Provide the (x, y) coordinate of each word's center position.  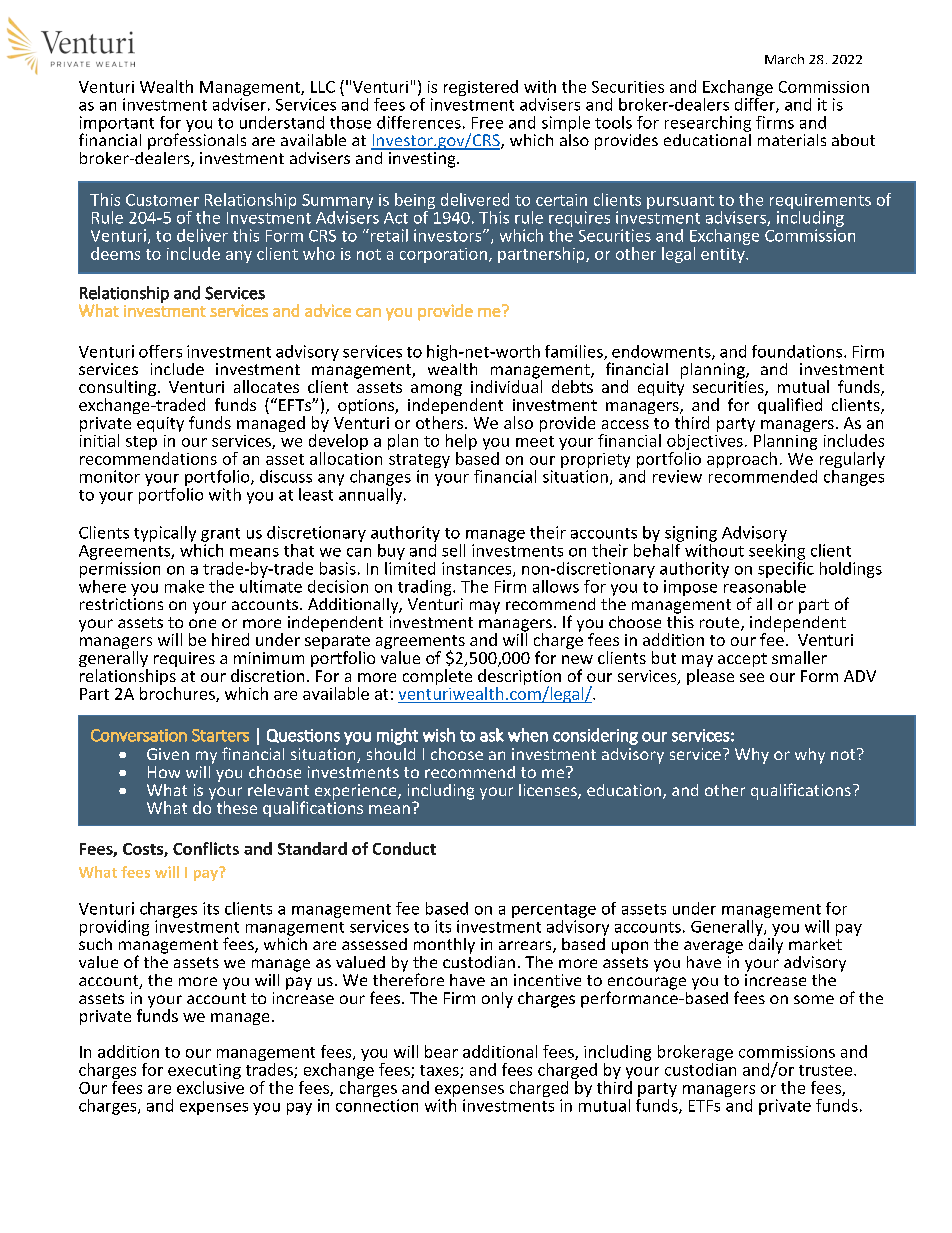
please (710, 677)
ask (492, 735)
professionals (197, 140)
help (461, 443)
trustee (827, 1070)
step (141, 443)
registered (481, 88)
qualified (790, 406)
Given (168, 754)
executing (204, 1071)
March (784, 59)
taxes (440, 1071)
